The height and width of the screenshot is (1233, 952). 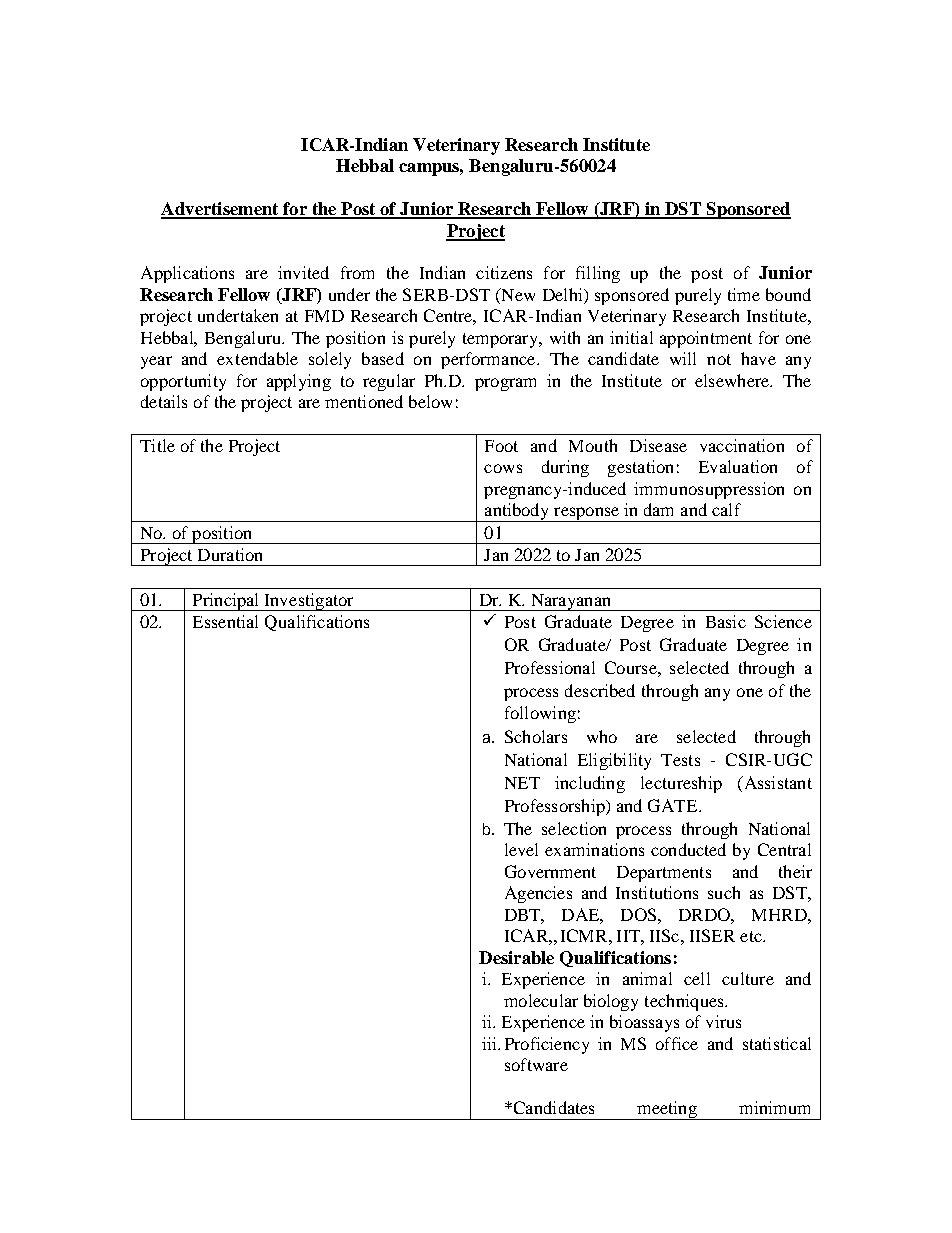 I want to click on Agencies, so click(x=538, y=894).
